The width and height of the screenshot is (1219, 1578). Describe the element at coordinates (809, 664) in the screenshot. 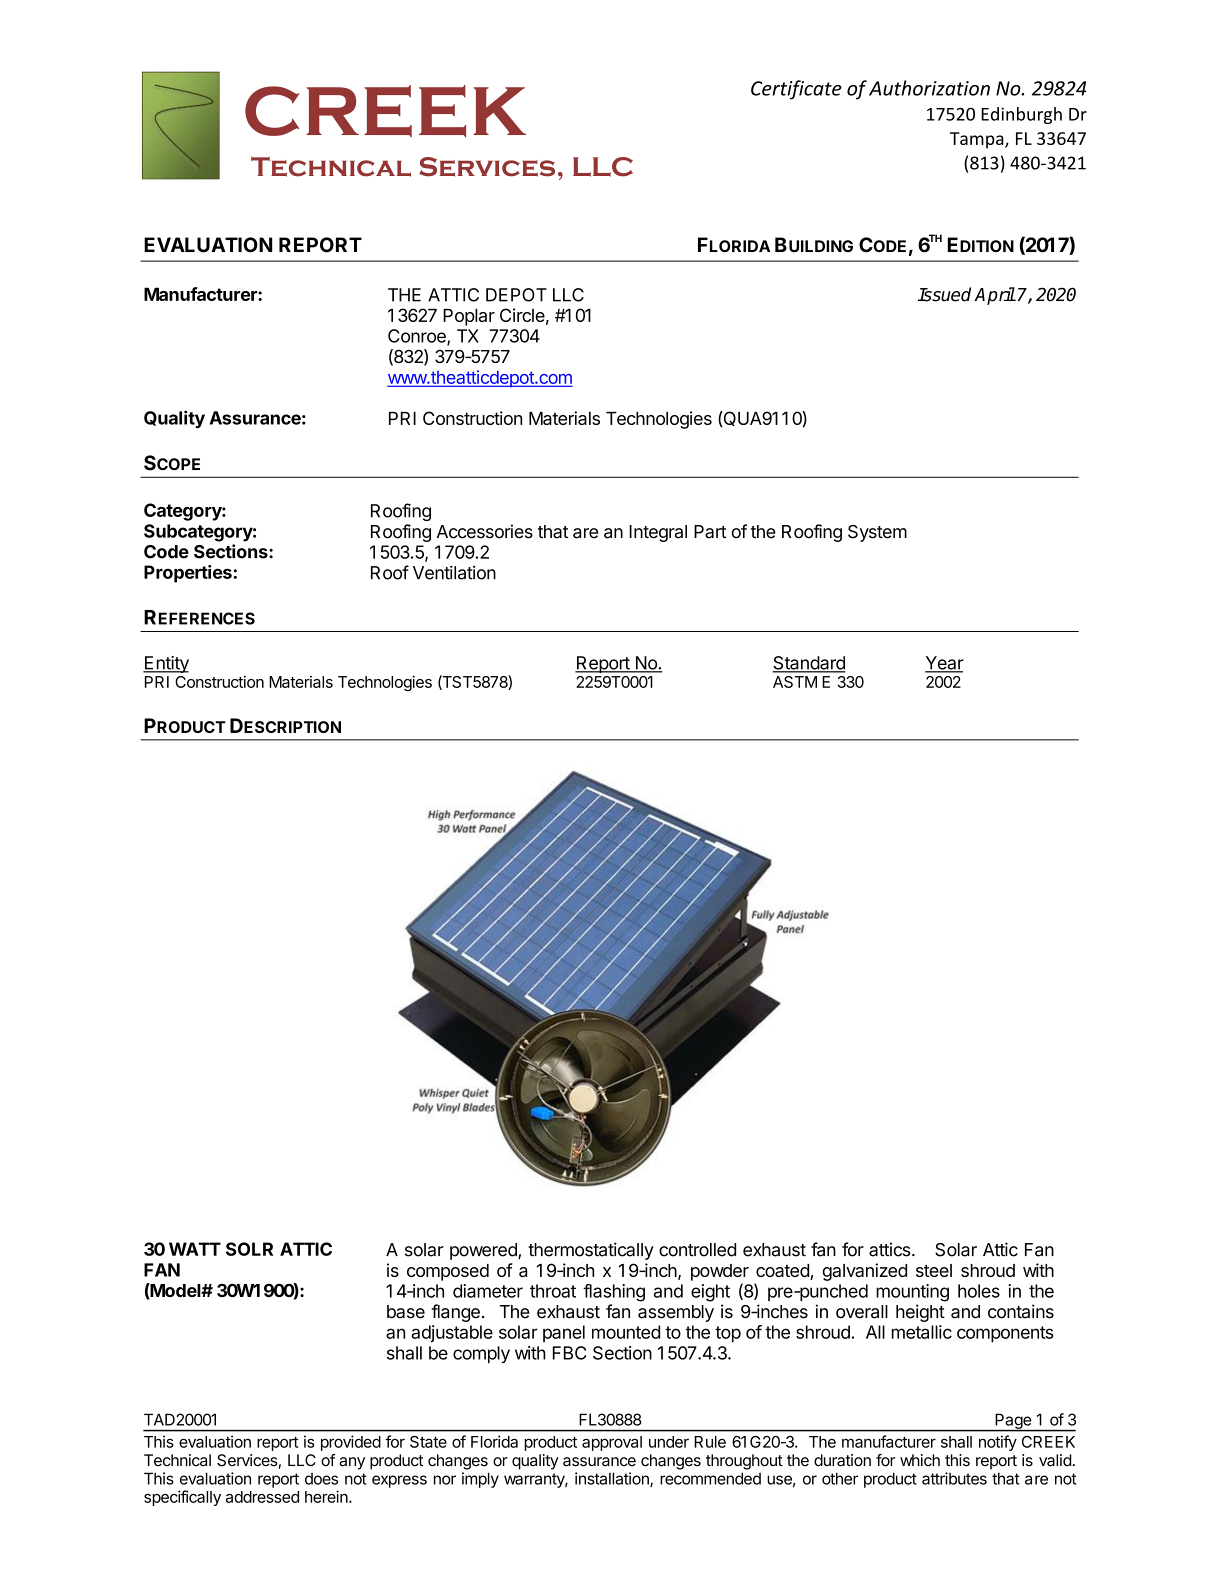

I see `Standard` at that location.
